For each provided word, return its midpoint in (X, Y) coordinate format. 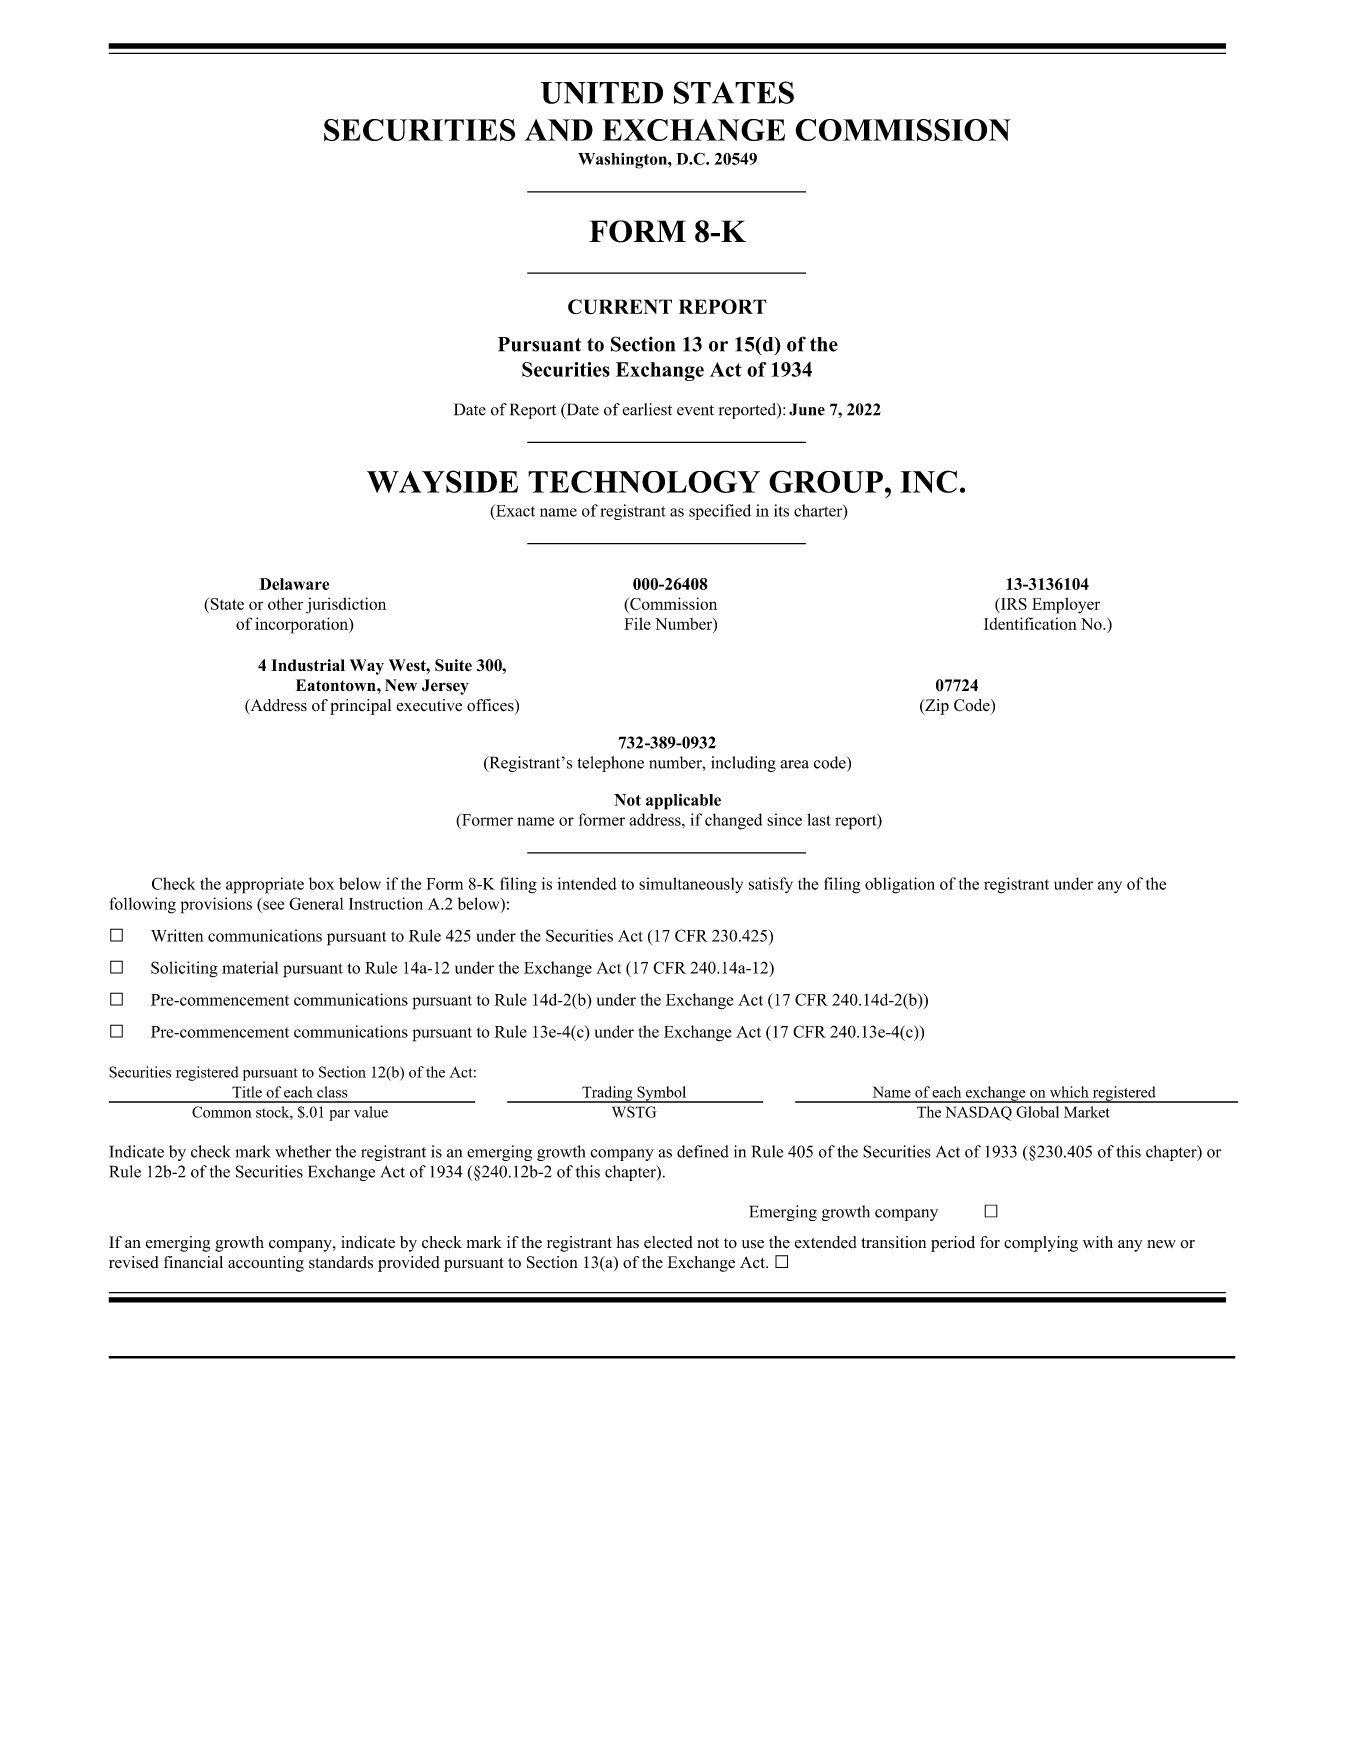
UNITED (602, 93)
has (628, 1242)
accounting (266, 1264)
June (807, 409)
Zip (936, 707)
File (637, 623)
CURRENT (620, 307)
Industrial (308, 665)
